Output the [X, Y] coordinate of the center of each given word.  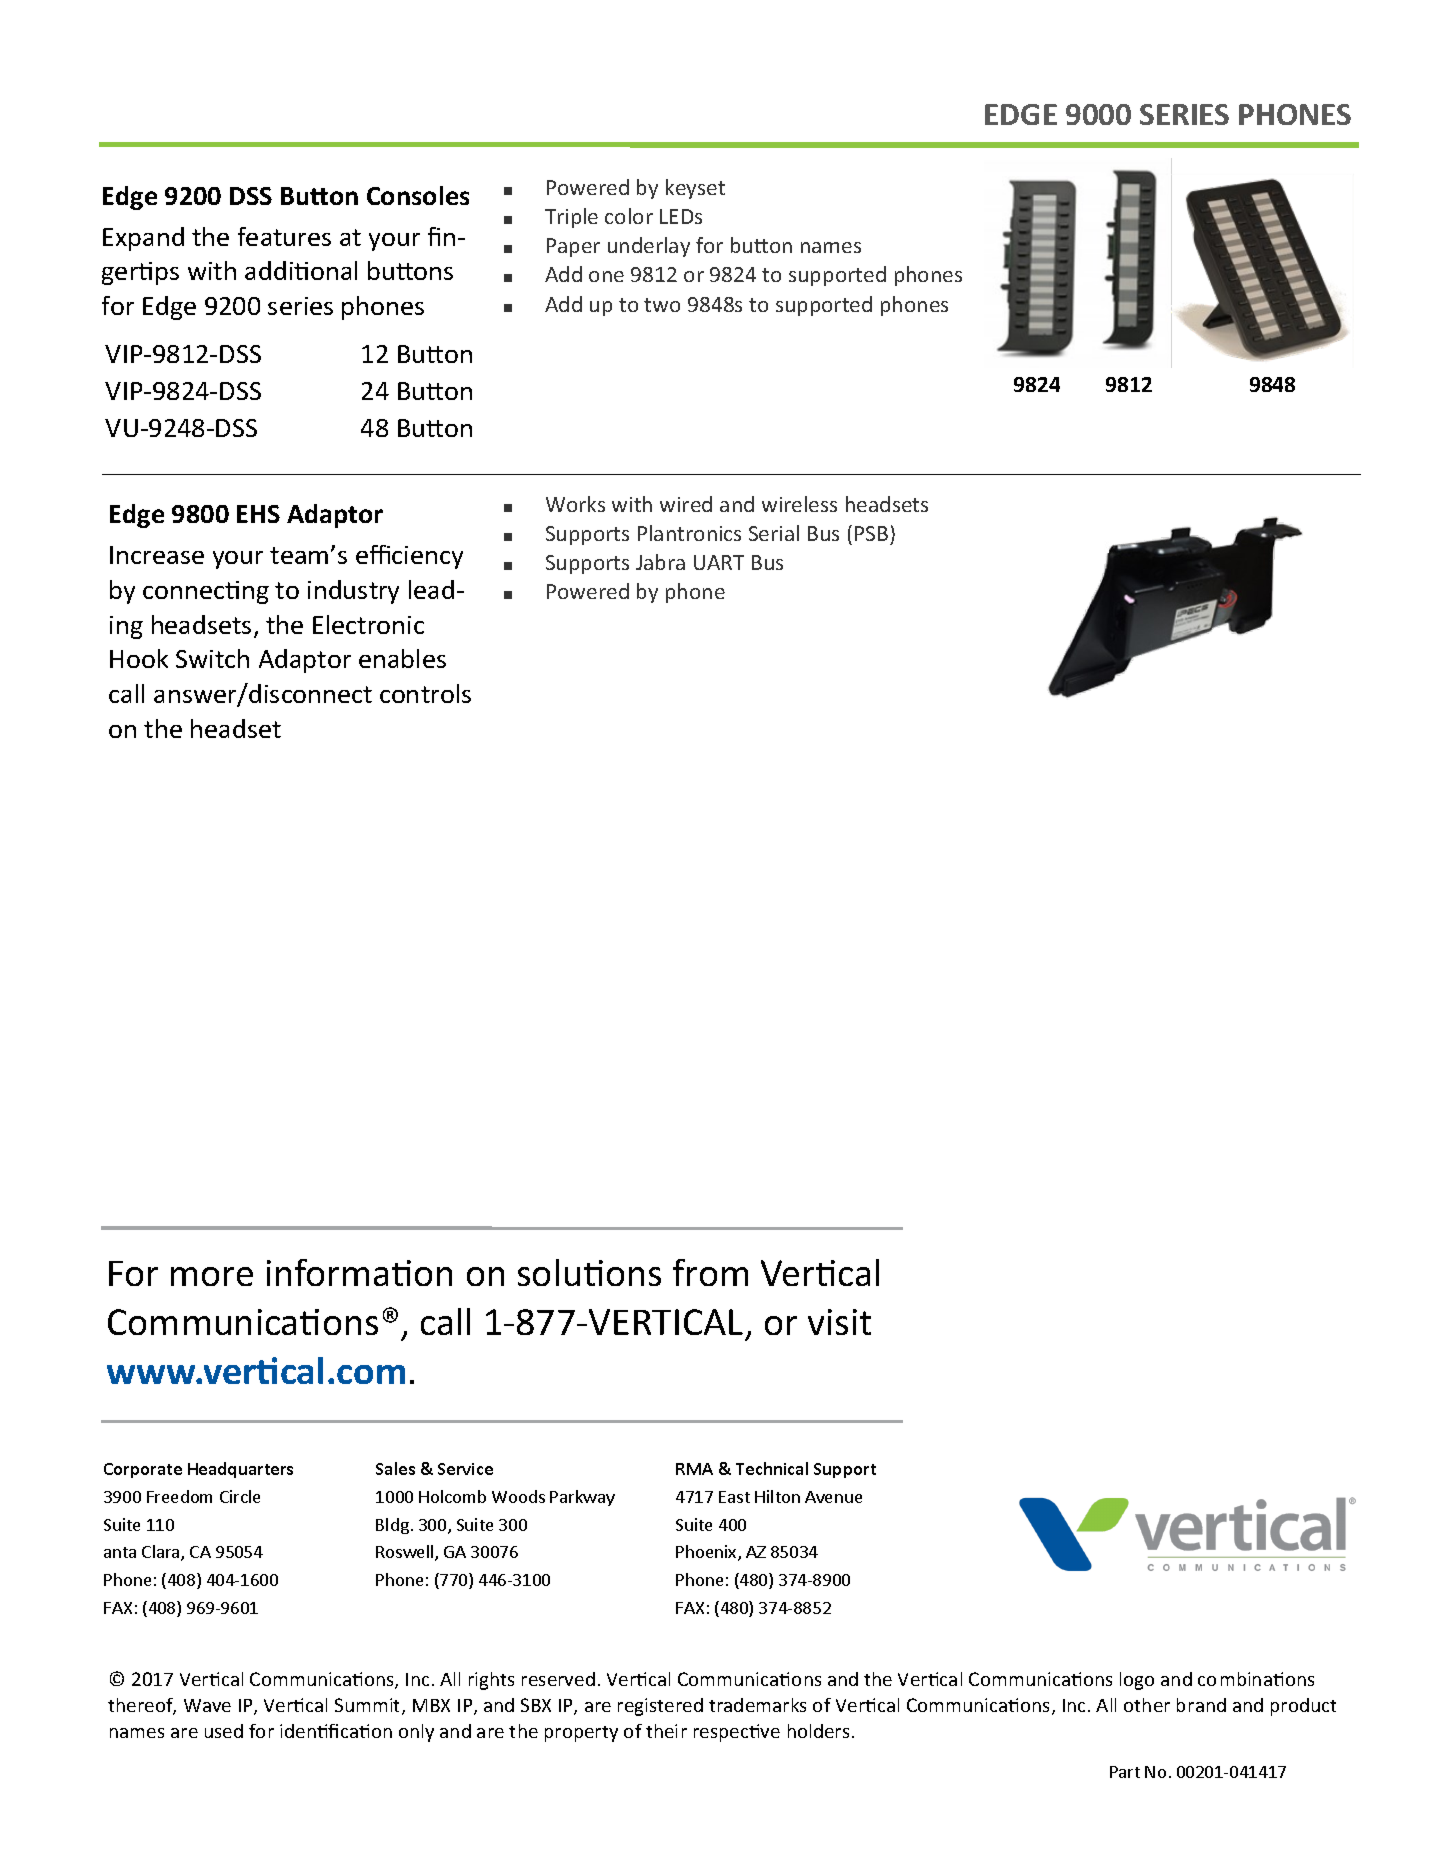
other [1147, 1705]
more [212, 1276]
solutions [589, 1272]
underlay [649, 247]
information [359, 1272]
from [710, 1272]
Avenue [833, 1497]
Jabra [660, 562]
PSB [871, 533]
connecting [206, 592]
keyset [695, 189]
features [284, 236]
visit [839, 1322]
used [224, 1731]
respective [737, 1733]
